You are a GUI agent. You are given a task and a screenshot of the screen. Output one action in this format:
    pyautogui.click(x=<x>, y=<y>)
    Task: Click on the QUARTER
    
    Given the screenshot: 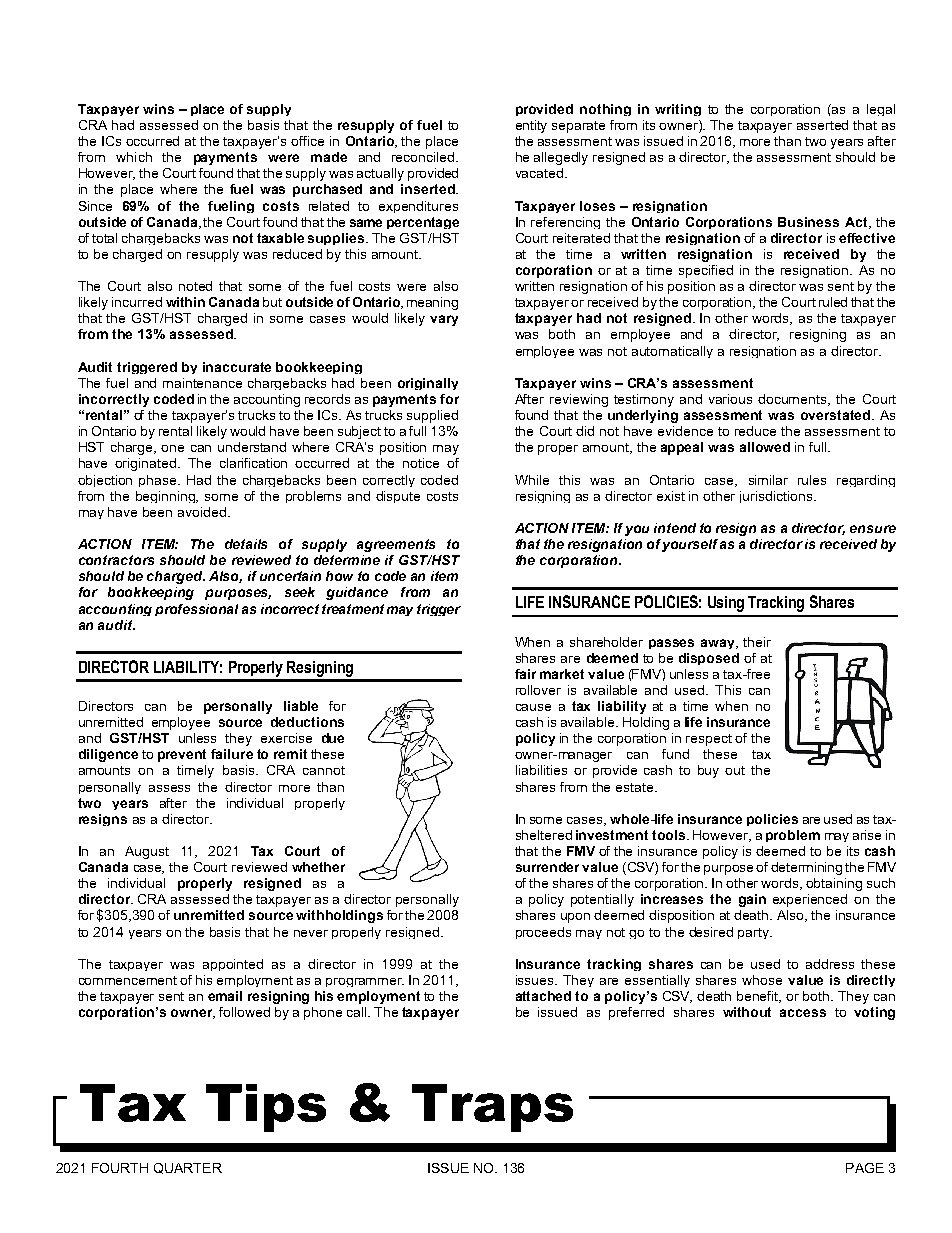 What is the action you would take?
    pyautogui.click(x=188, y=1168)
